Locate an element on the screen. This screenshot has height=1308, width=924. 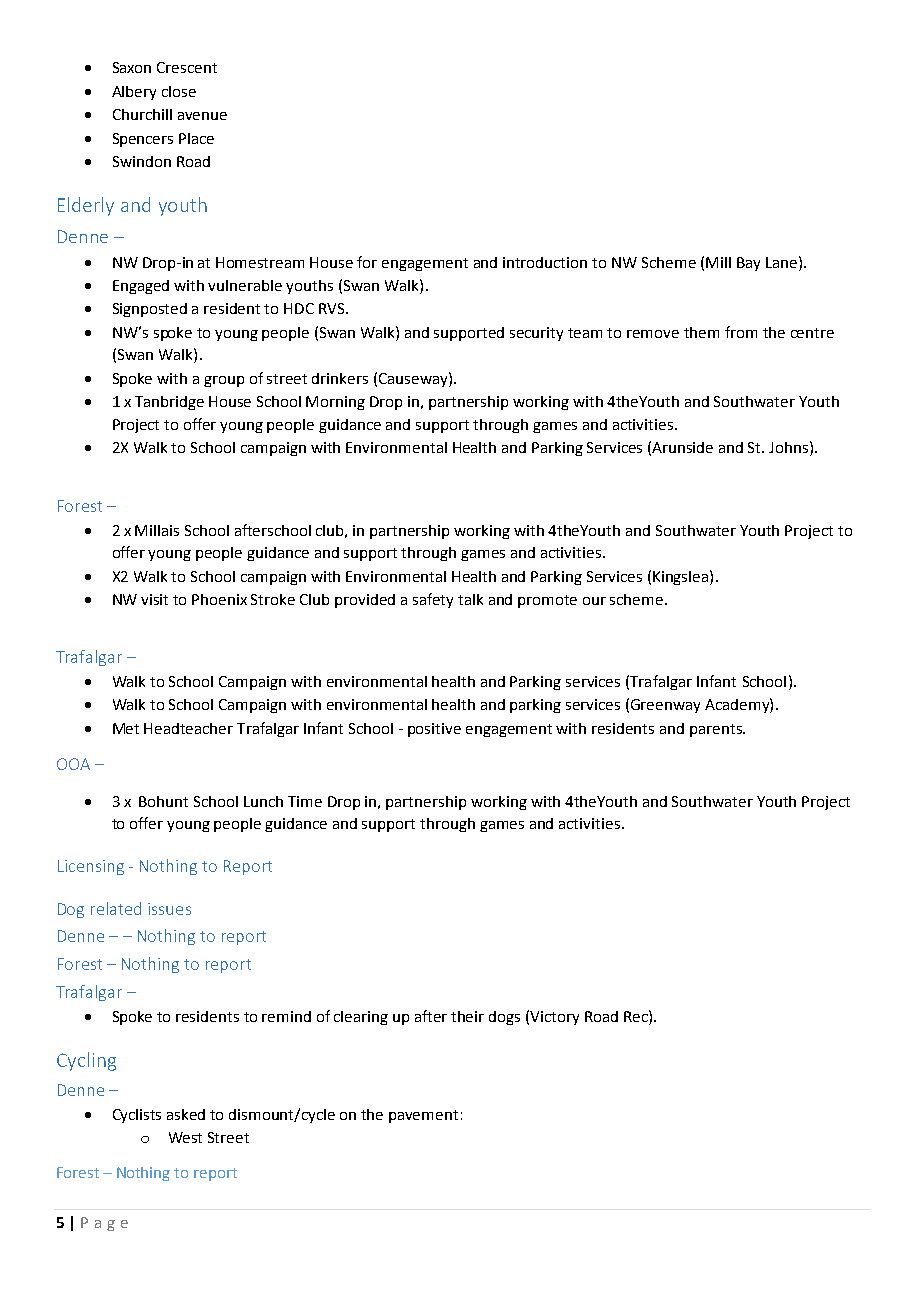
Licensing is located at coordinates (91, 867).
